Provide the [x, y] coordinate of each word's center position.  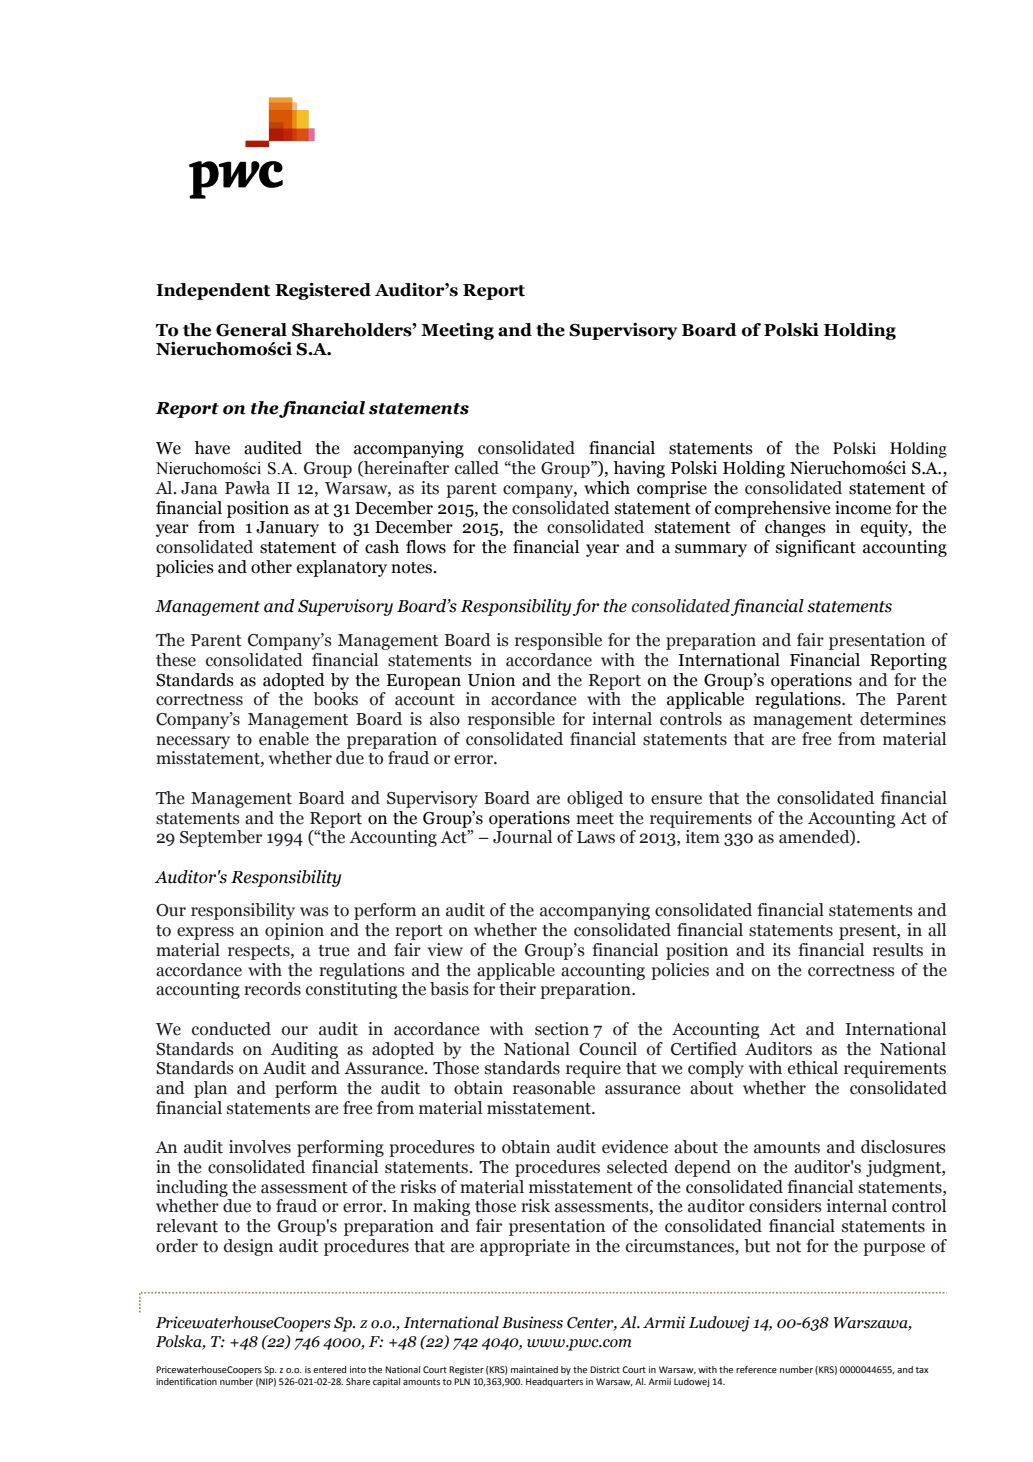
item [703, 837]
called [477, 468]
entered [329, 1369]
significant [816, 548]
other [271, 567]
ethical [813, 1068]
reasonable [554, 1088]
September [221, 838]
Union [491, 680]
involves [260, 1147]
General [251, 330]
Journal [522, 837]
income [863, 508]
